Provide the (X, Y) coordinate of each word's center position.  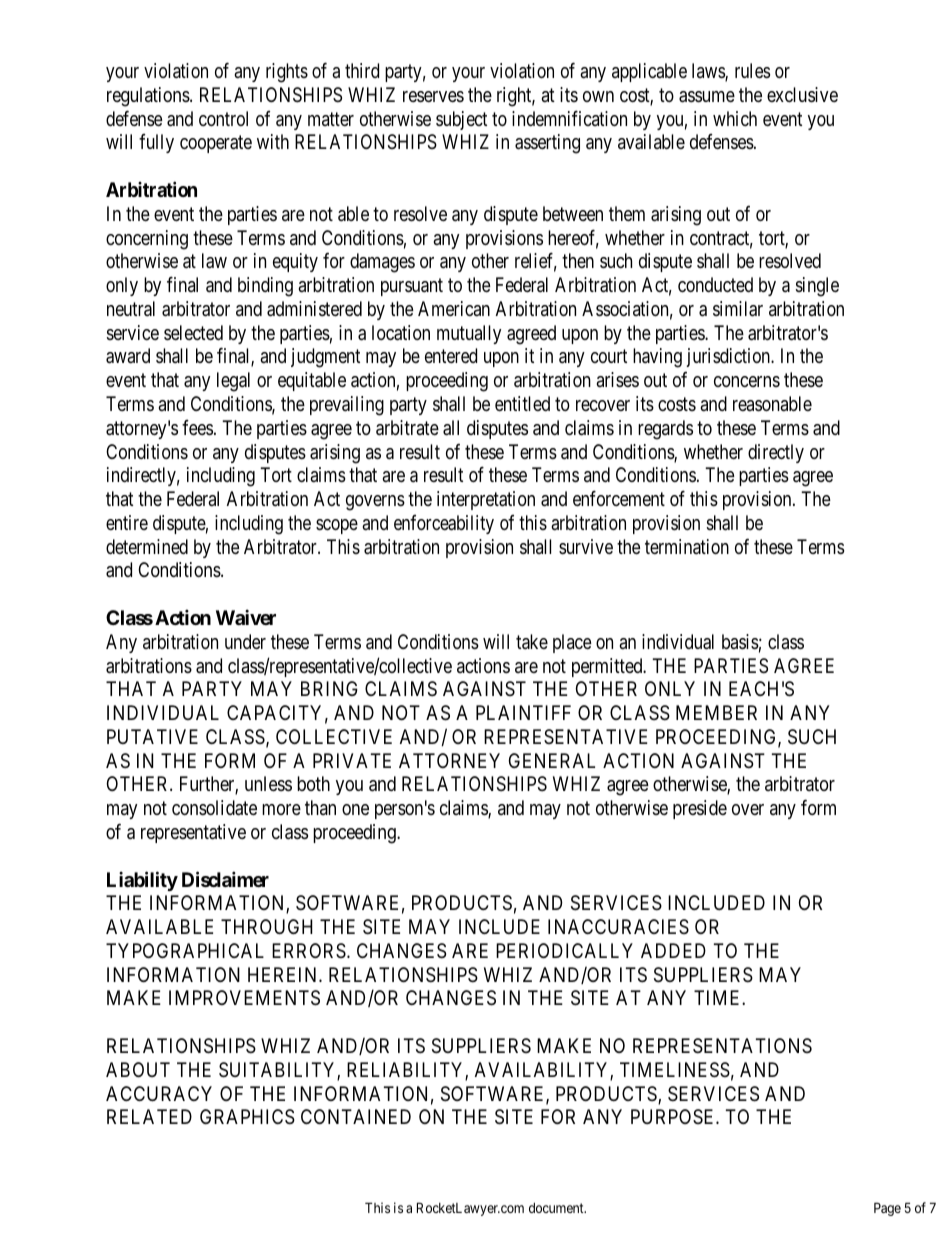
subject (461, 120)
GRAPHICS (247, 1117)
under (245, 641)
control (223, 118)
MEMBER (716, 712)
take (532, 642)
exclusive (802, 95)
